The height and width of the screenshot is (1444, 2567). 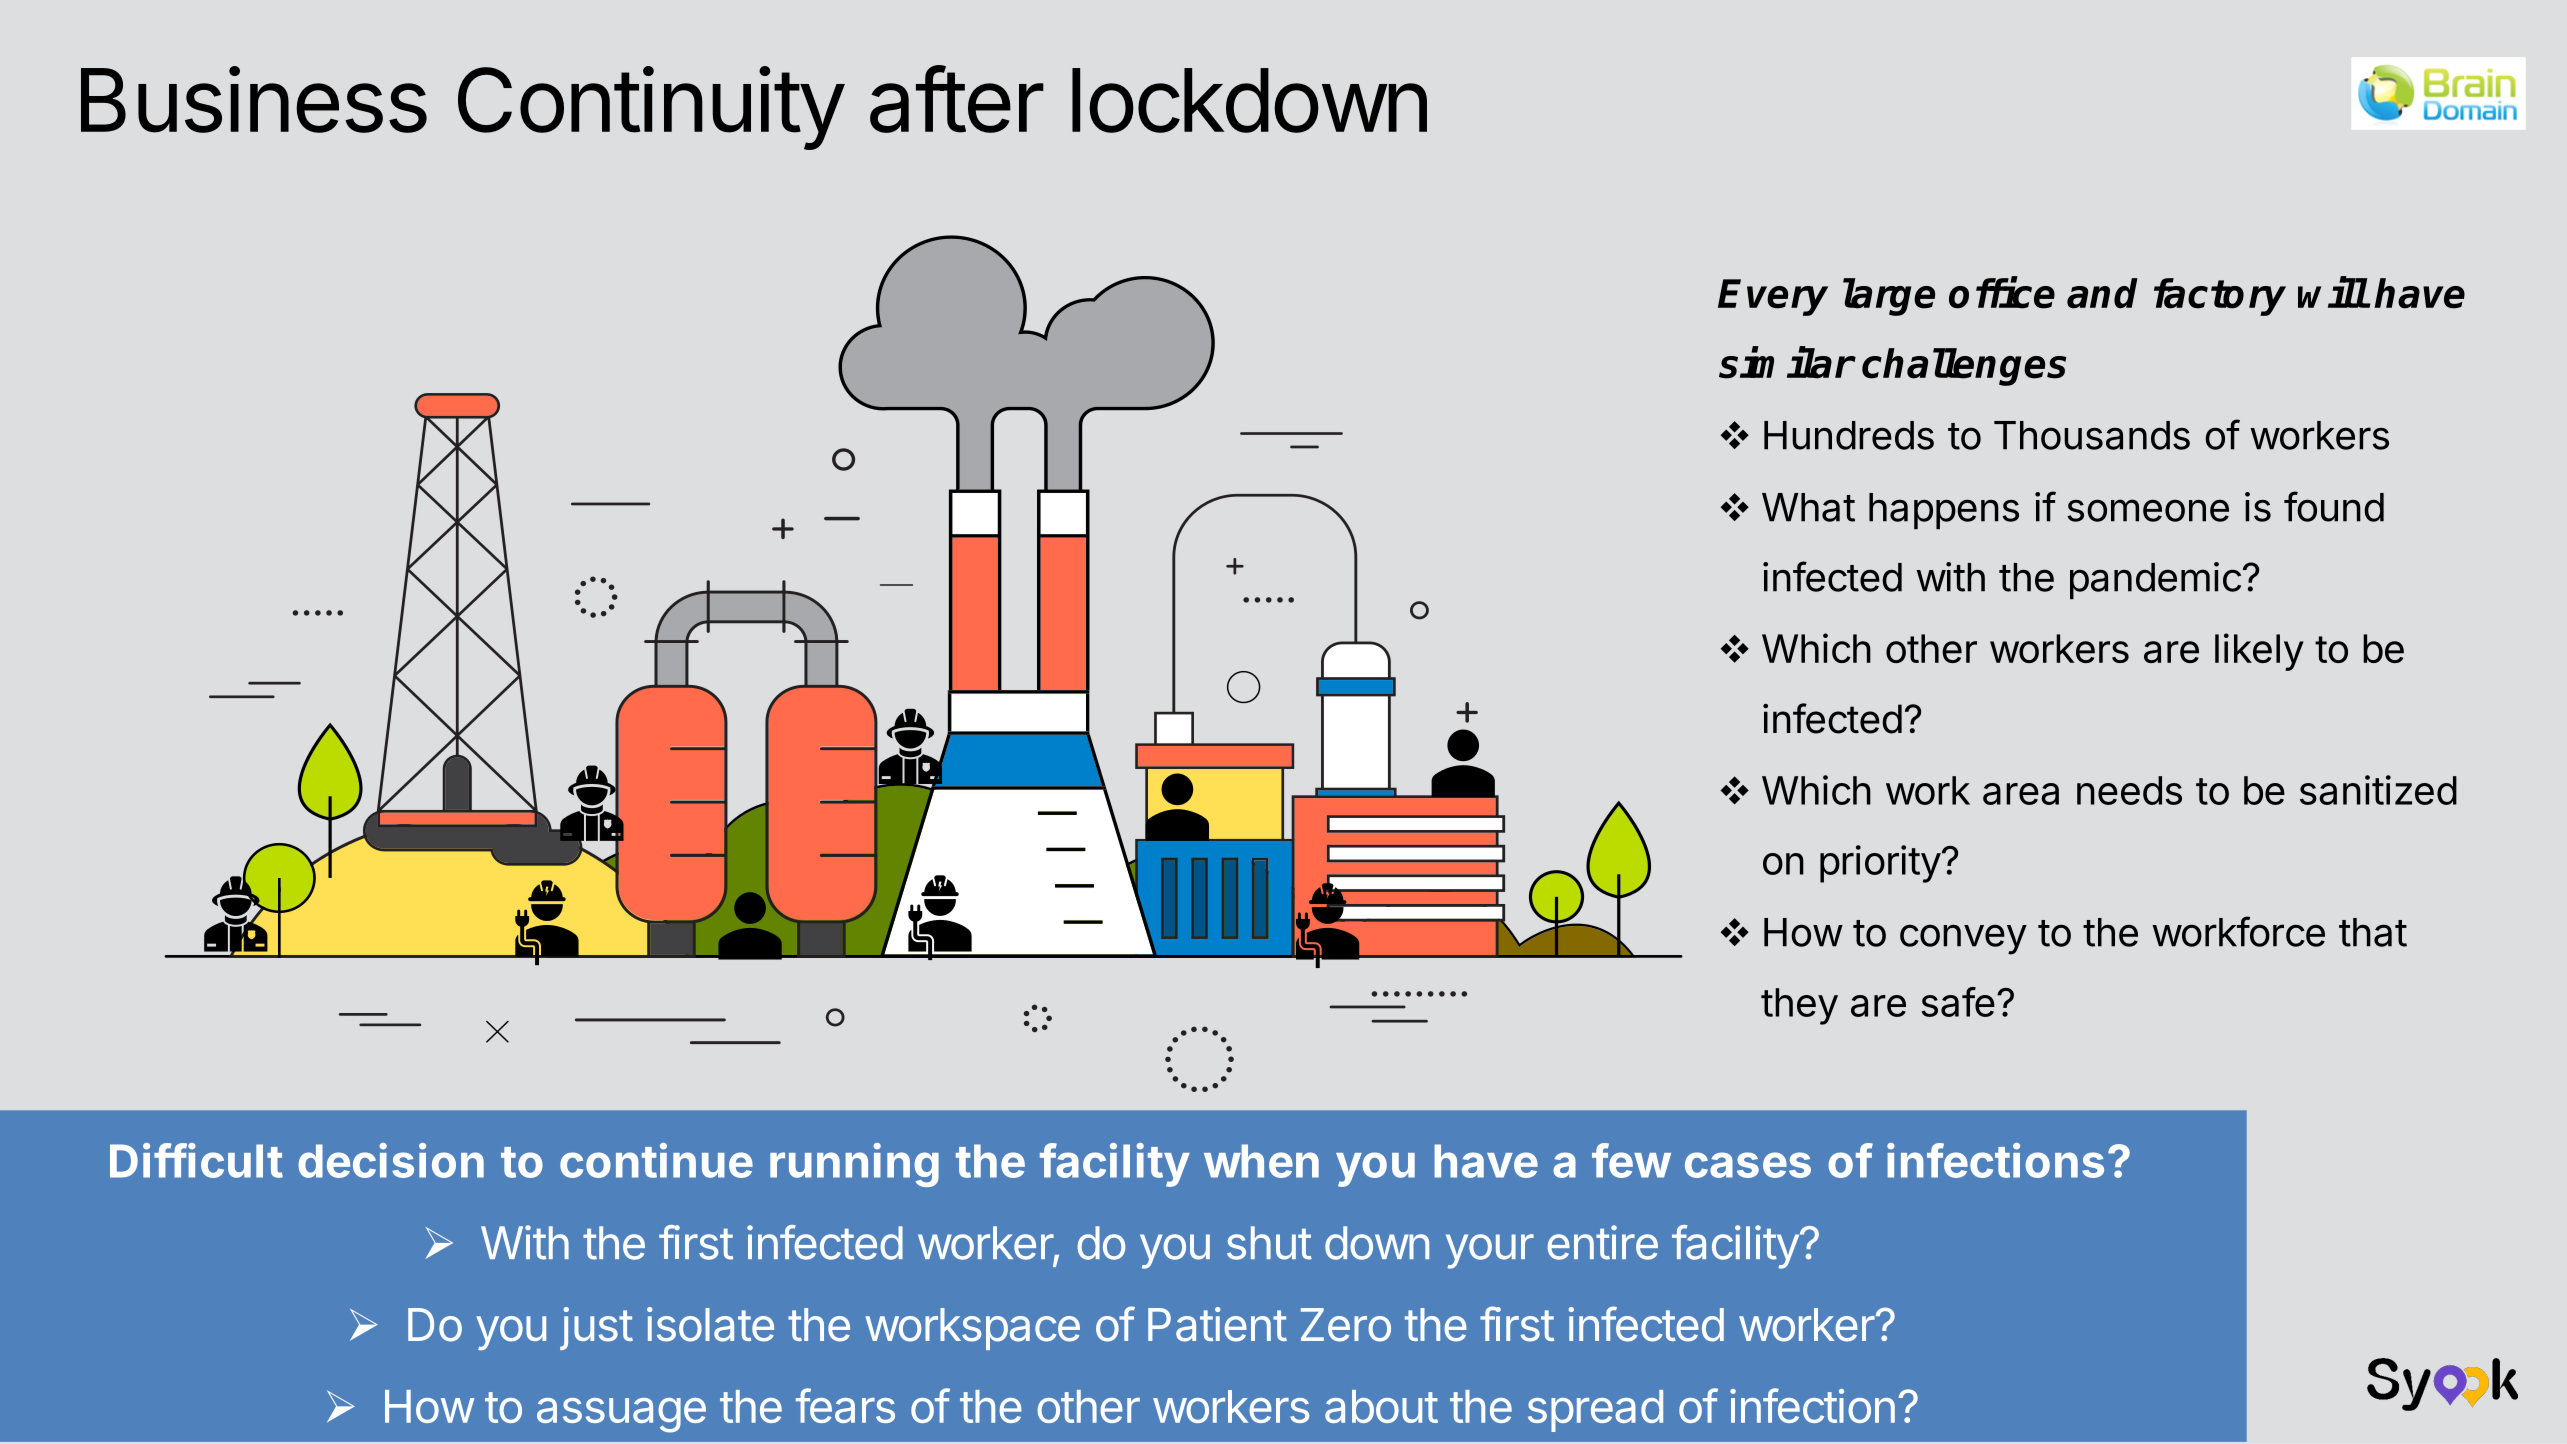 I want to click on pandemic, so click(x=2155, y=580).
